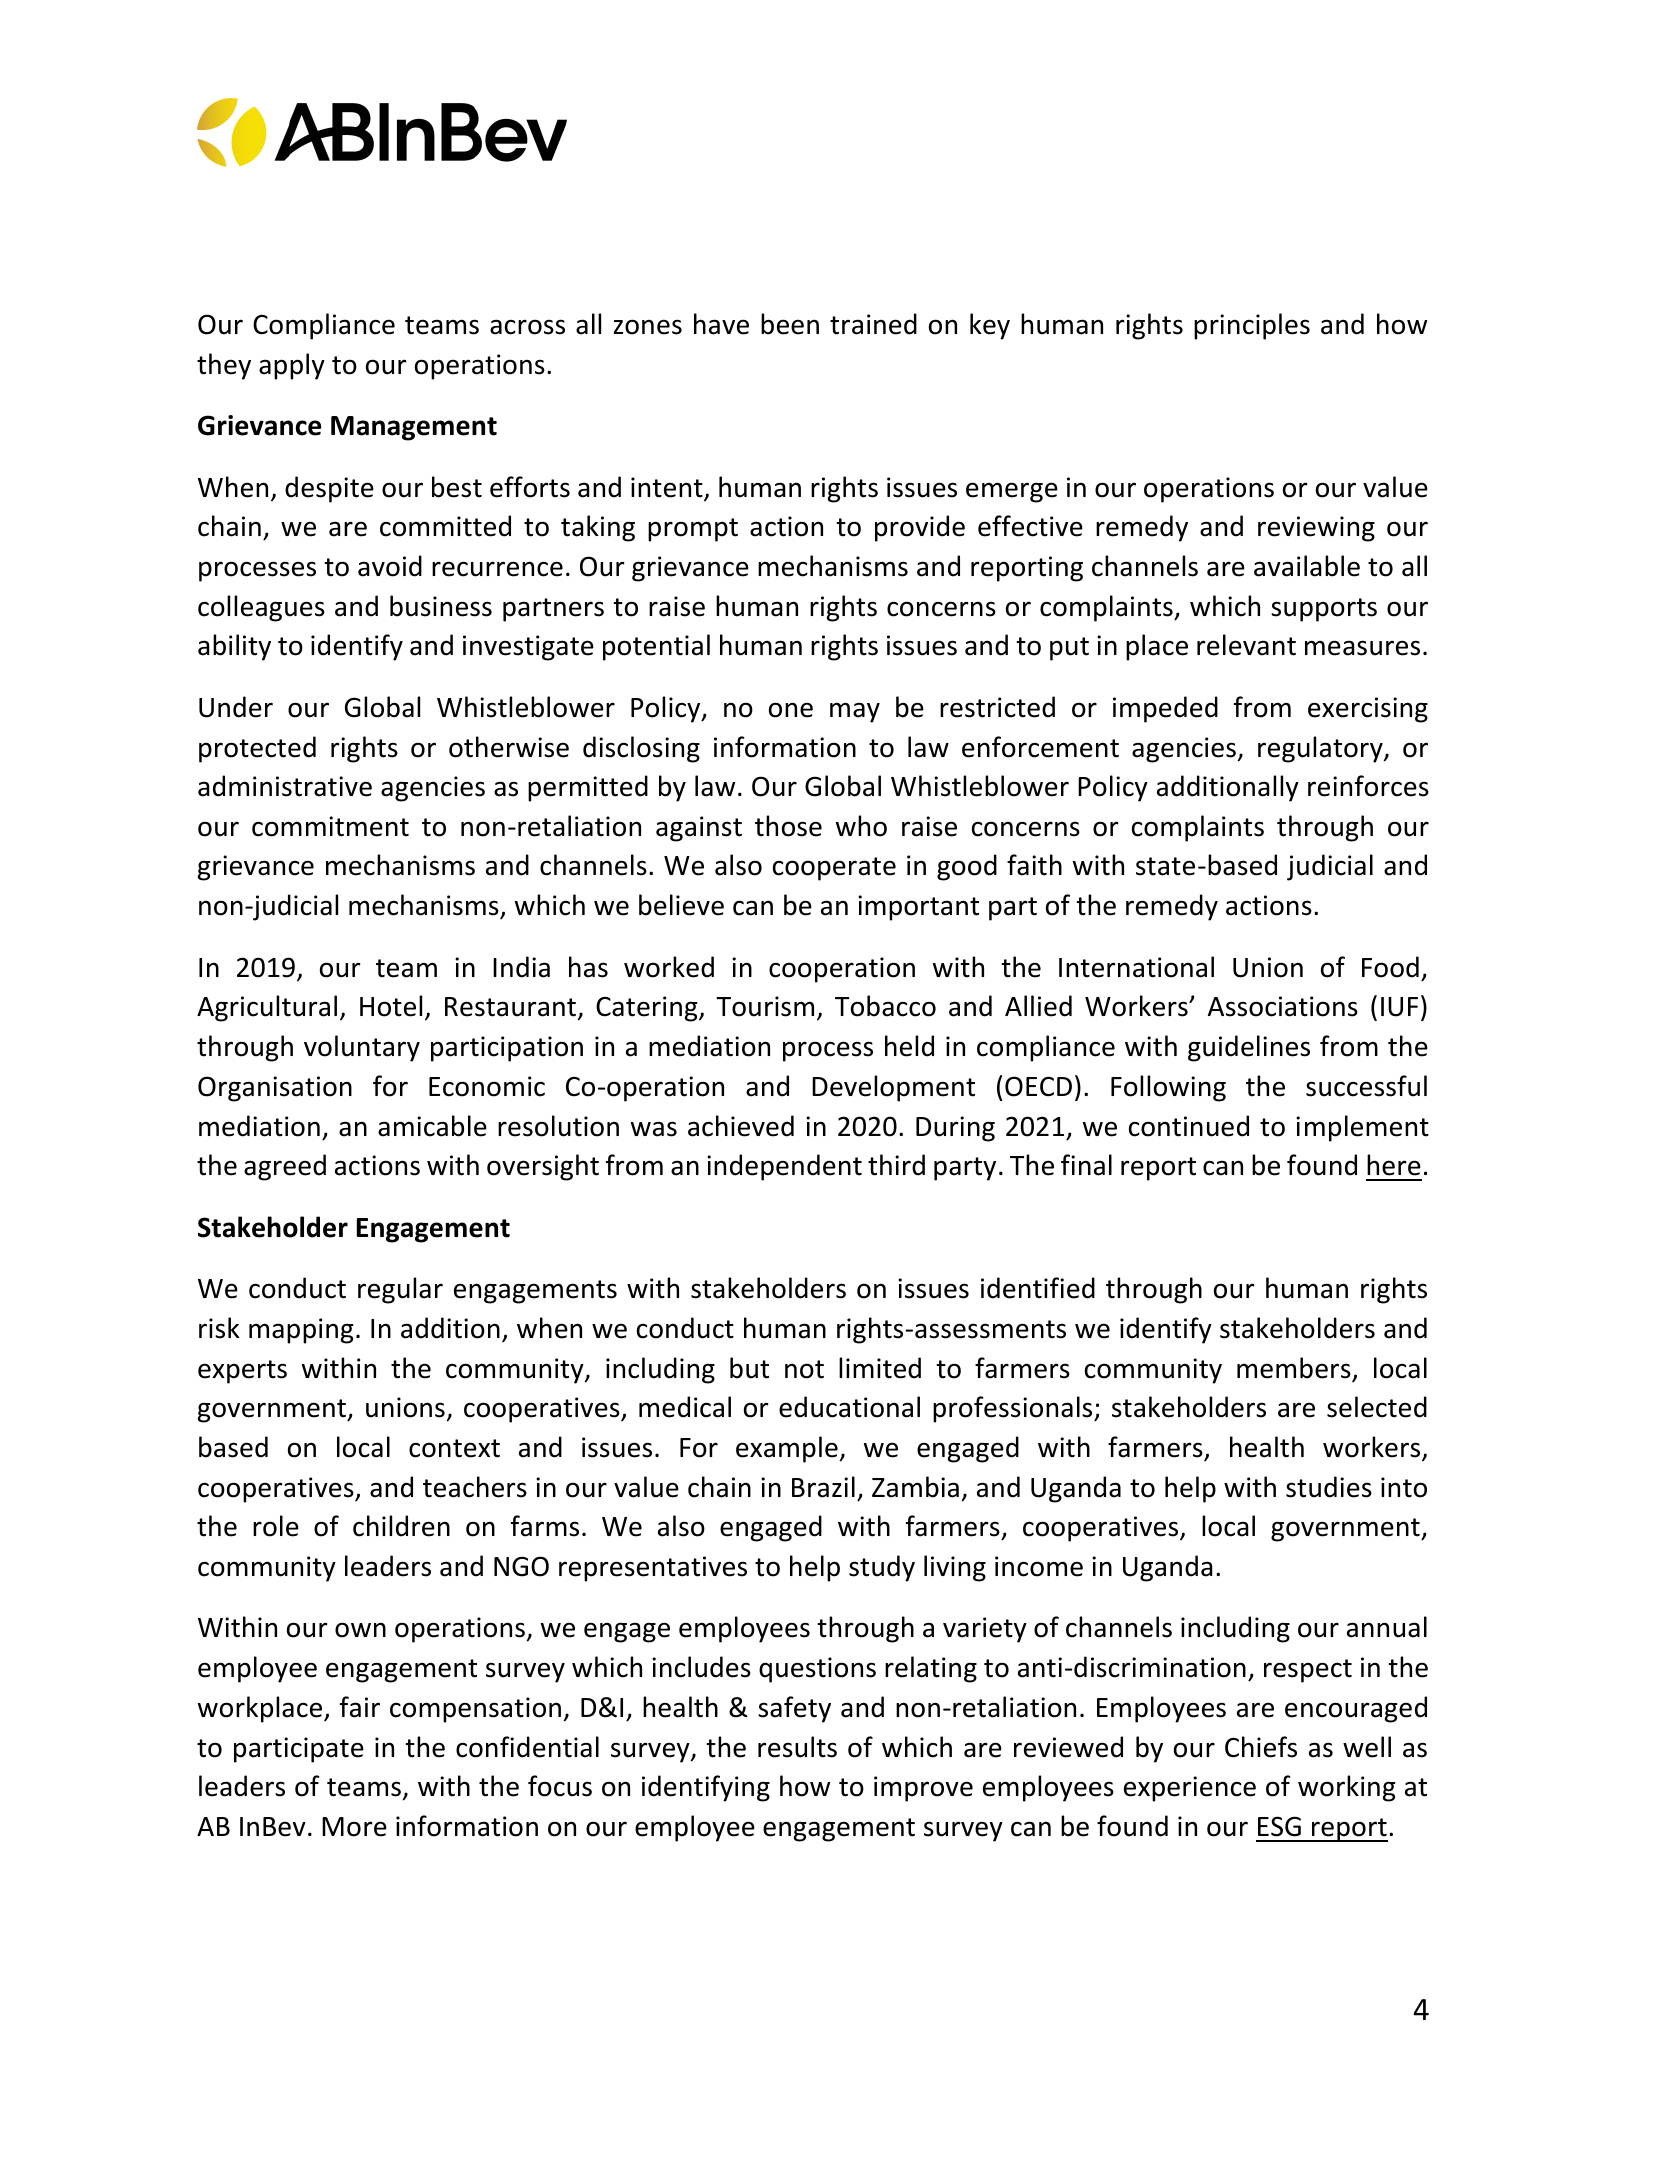  What do you see at coordinates (292, 366) in the screenshot?
I see `apply` at bounding box center [292, 366].
